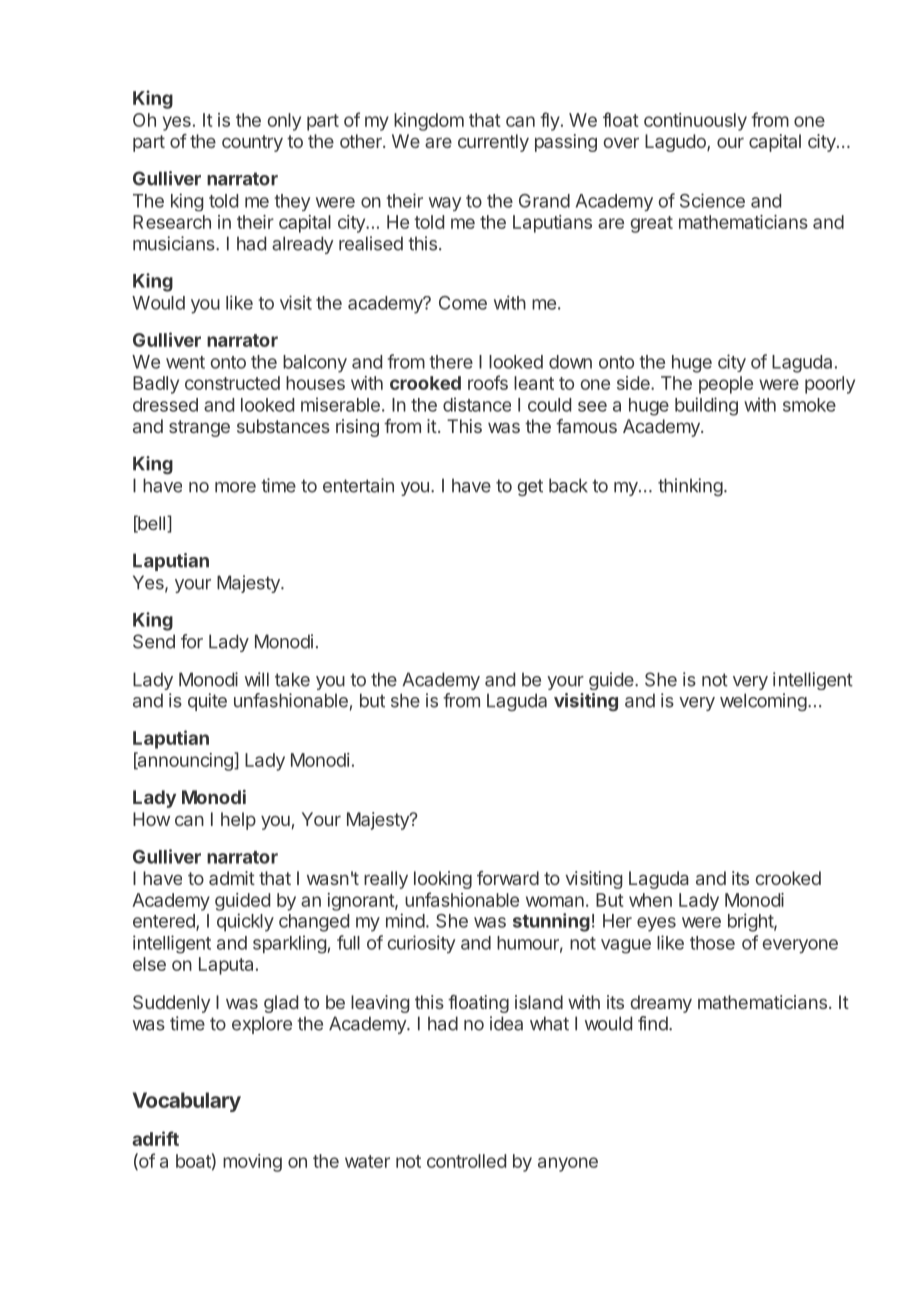 This screenshot has width=924, height=1308. Describe the element at coordinates (292, 679) in the screenshot. I see `take` at that location.
